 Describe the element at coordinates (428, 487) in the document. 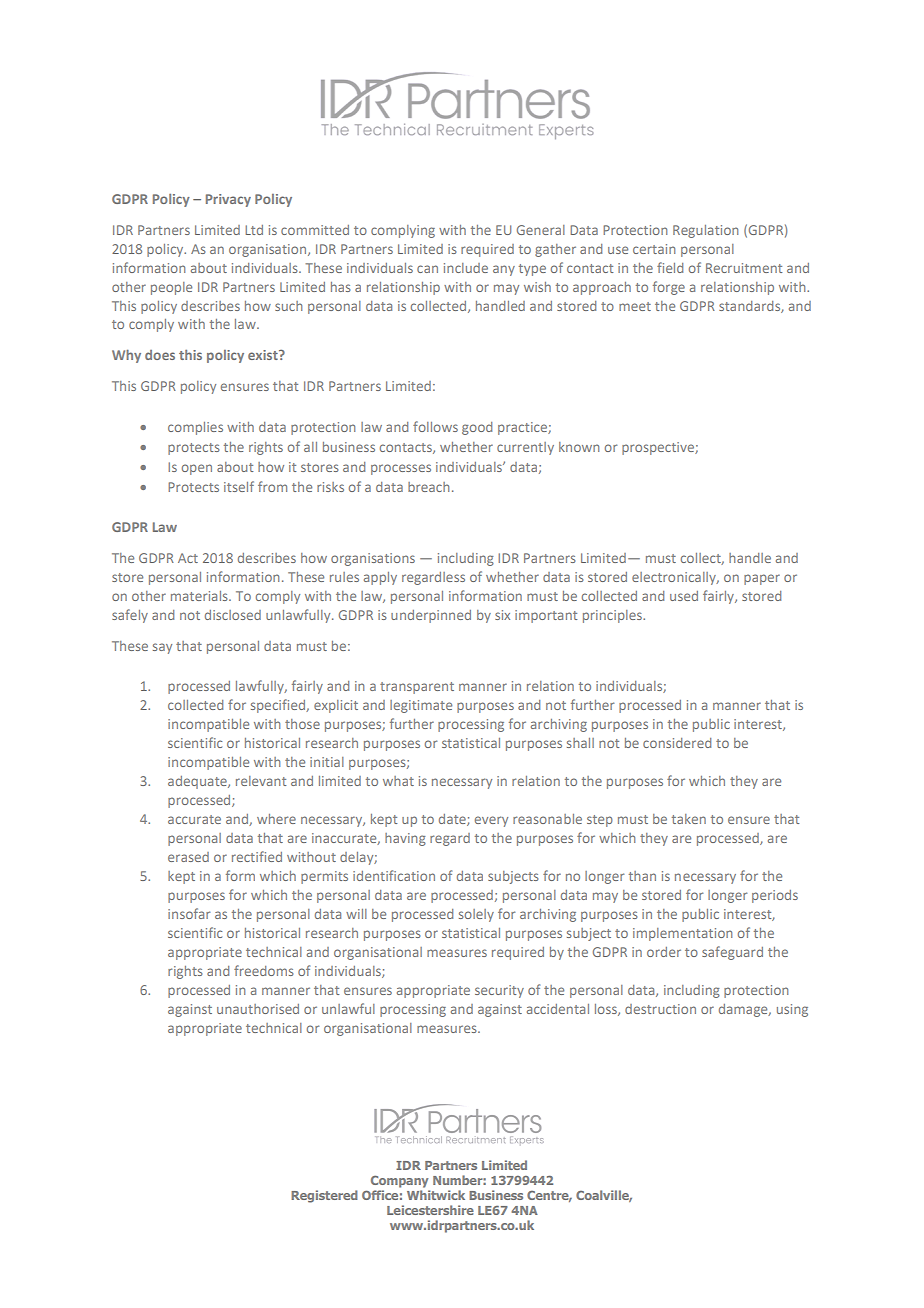

I see `breach` at that location.
